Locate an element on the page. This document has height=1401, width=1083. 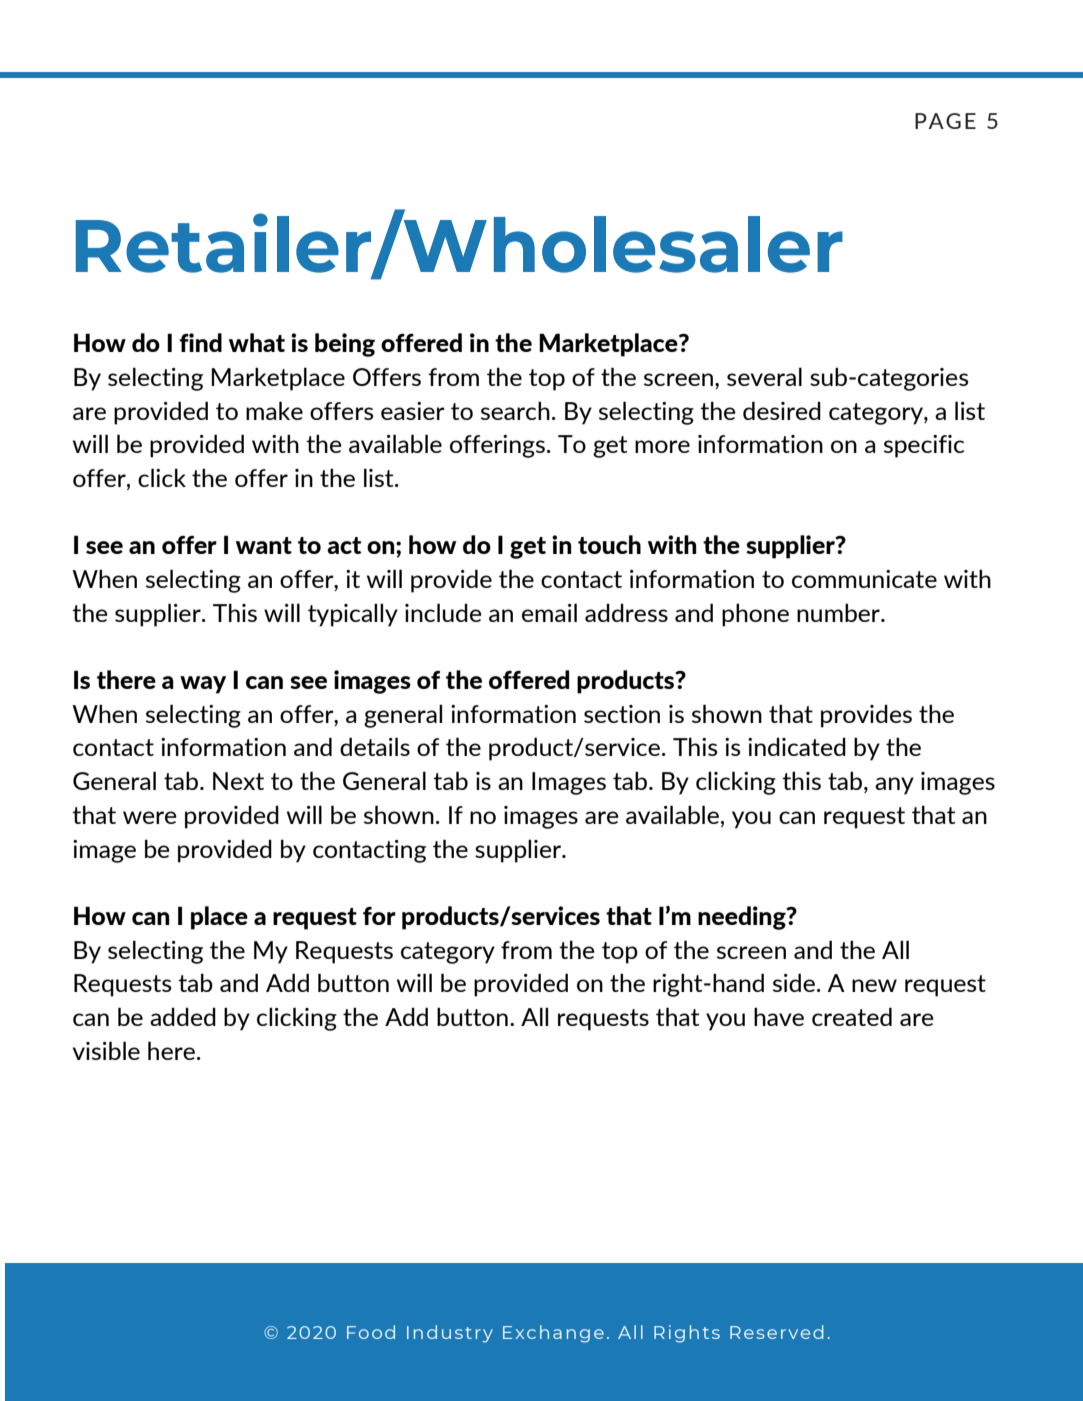
Food is located at coordinates (371, 1332).
